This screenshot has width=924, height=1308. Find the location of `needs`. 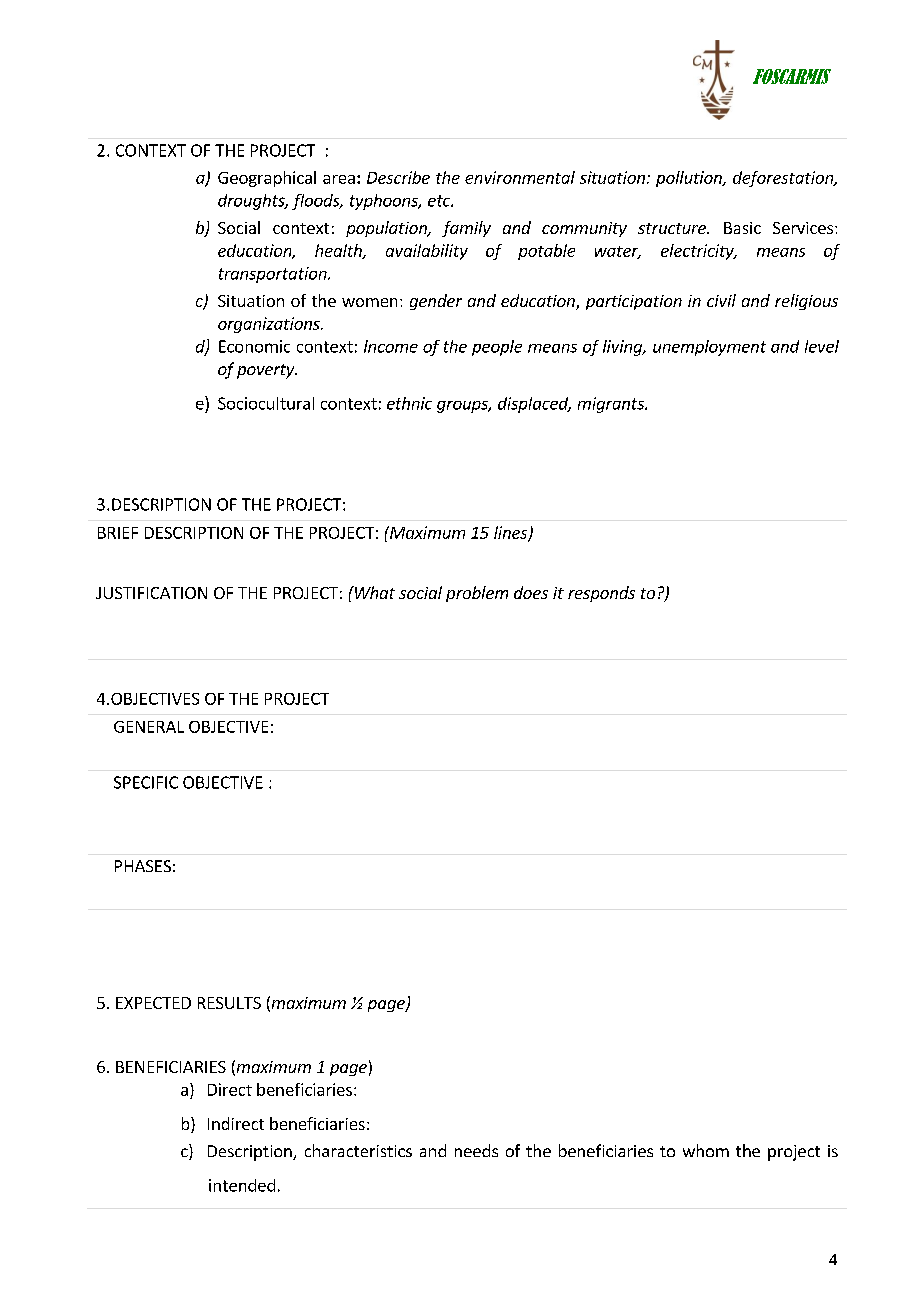

needs is located at coordinates (476, 1150).
